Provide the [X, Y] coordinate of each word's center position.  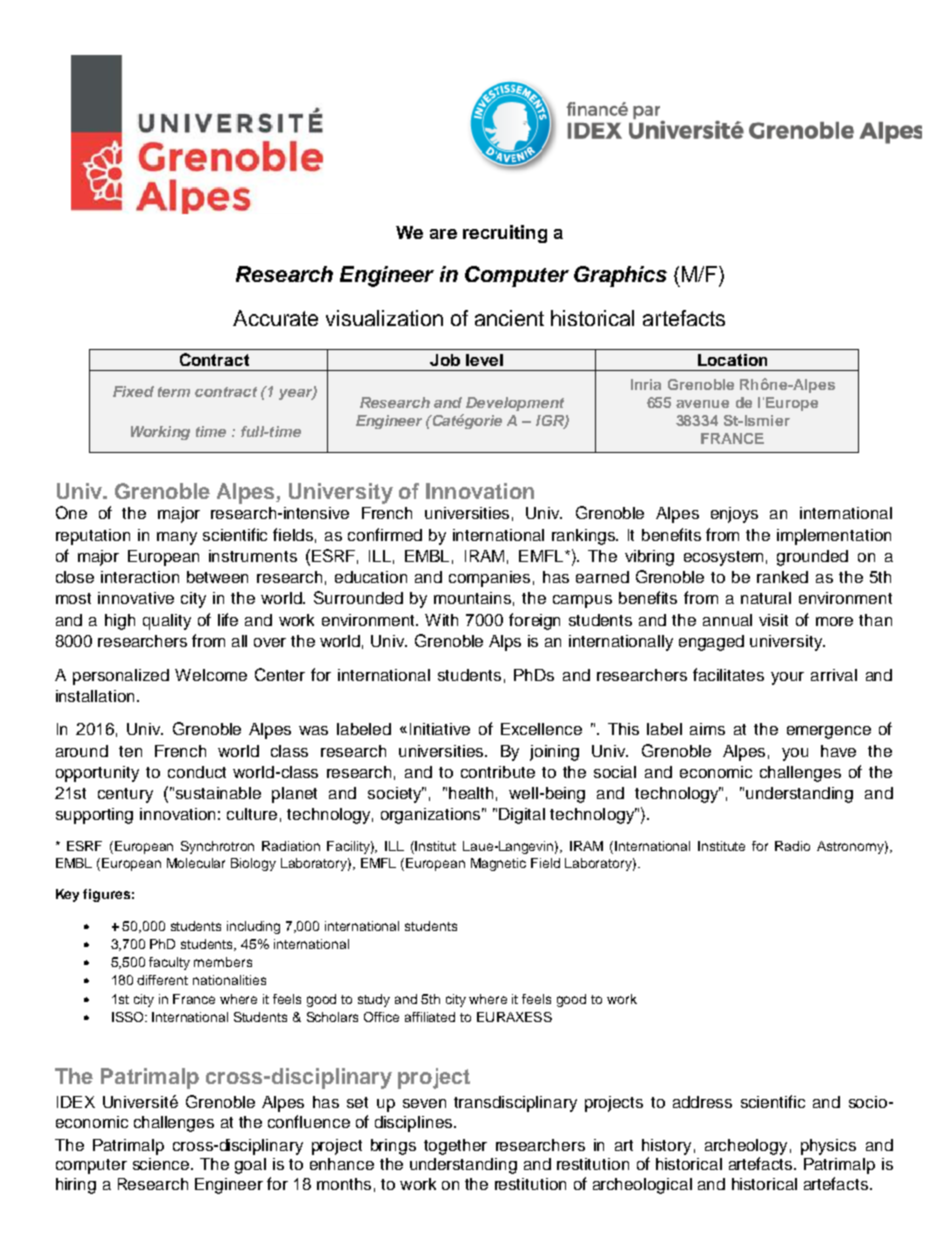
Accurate [275, 318]
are [443, 234]
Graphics [620, 276]
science [162, 1164]
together [455, 1147]
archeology [746, 1147]
